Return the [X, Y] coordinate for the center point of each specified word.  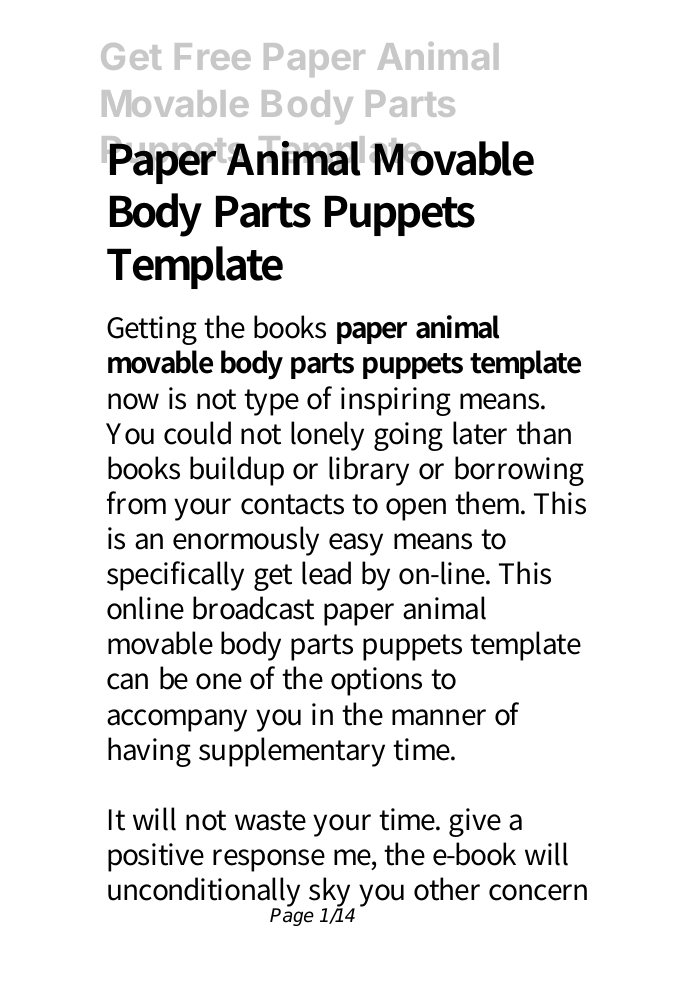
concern [538, 892]
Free [213, 56]
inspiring [396, 401]
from [136, 503]
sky [332, 894]
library [369, 471]
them [490, 503]
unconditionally [204, 894]
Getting [152, 330]
